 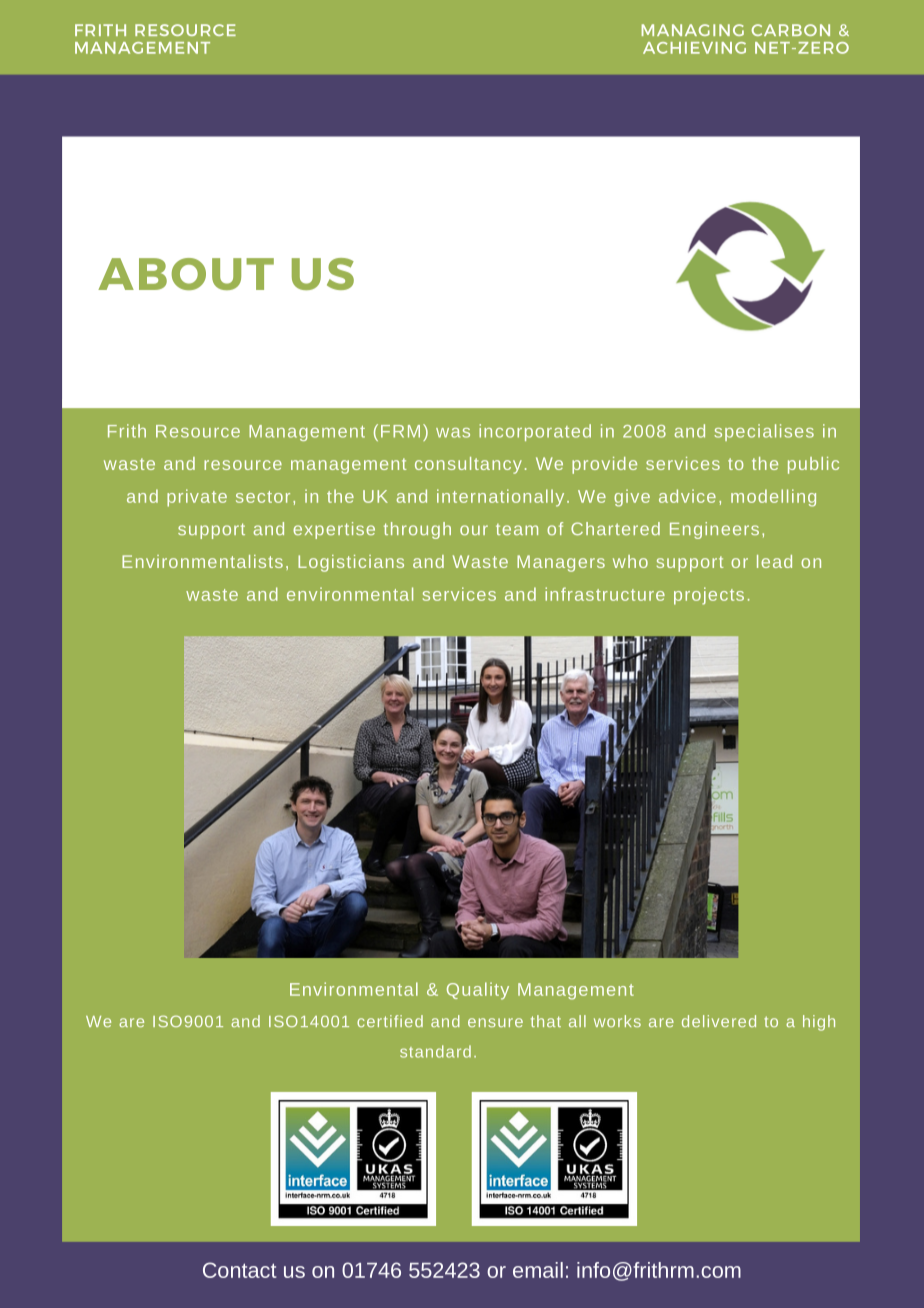 I want to click on specialises, so click(x=764, y=432).
